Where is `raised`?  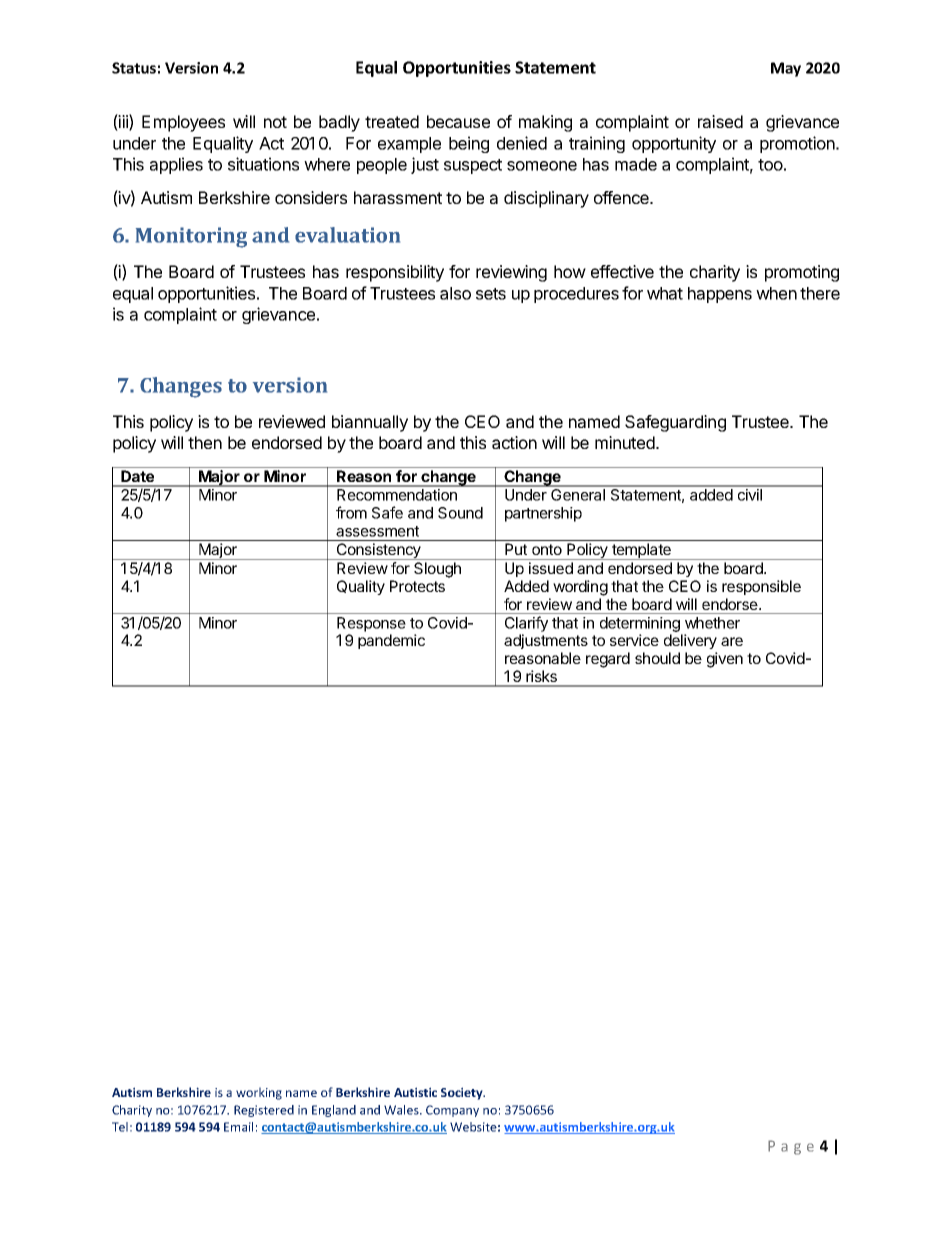 raised is located at coordinates (720, 121).
